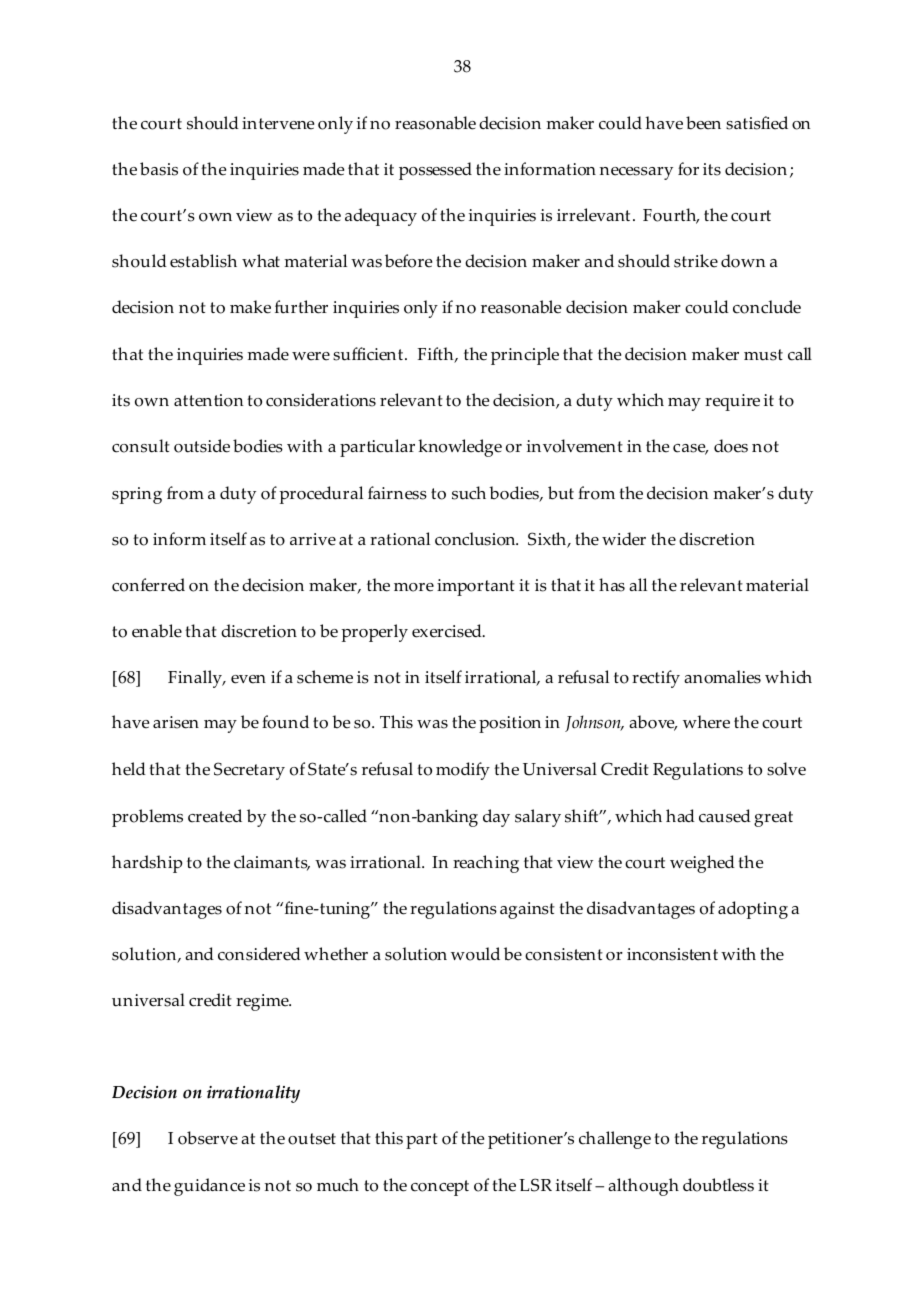  I want to click on anomalies, so click(722, 677).
